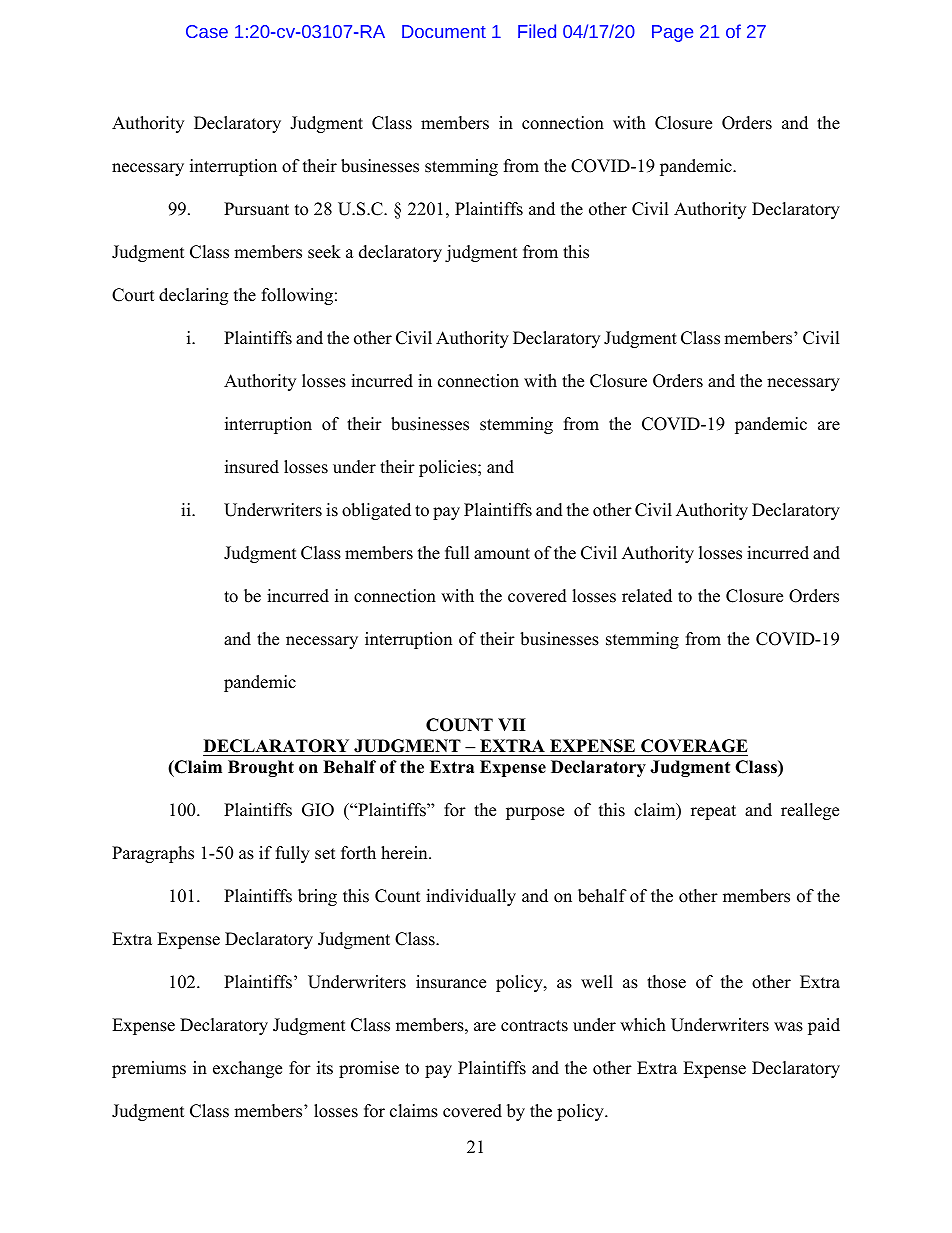 This image has height=1233, width=952. I want to click on exchange, so click(247, 1069).
